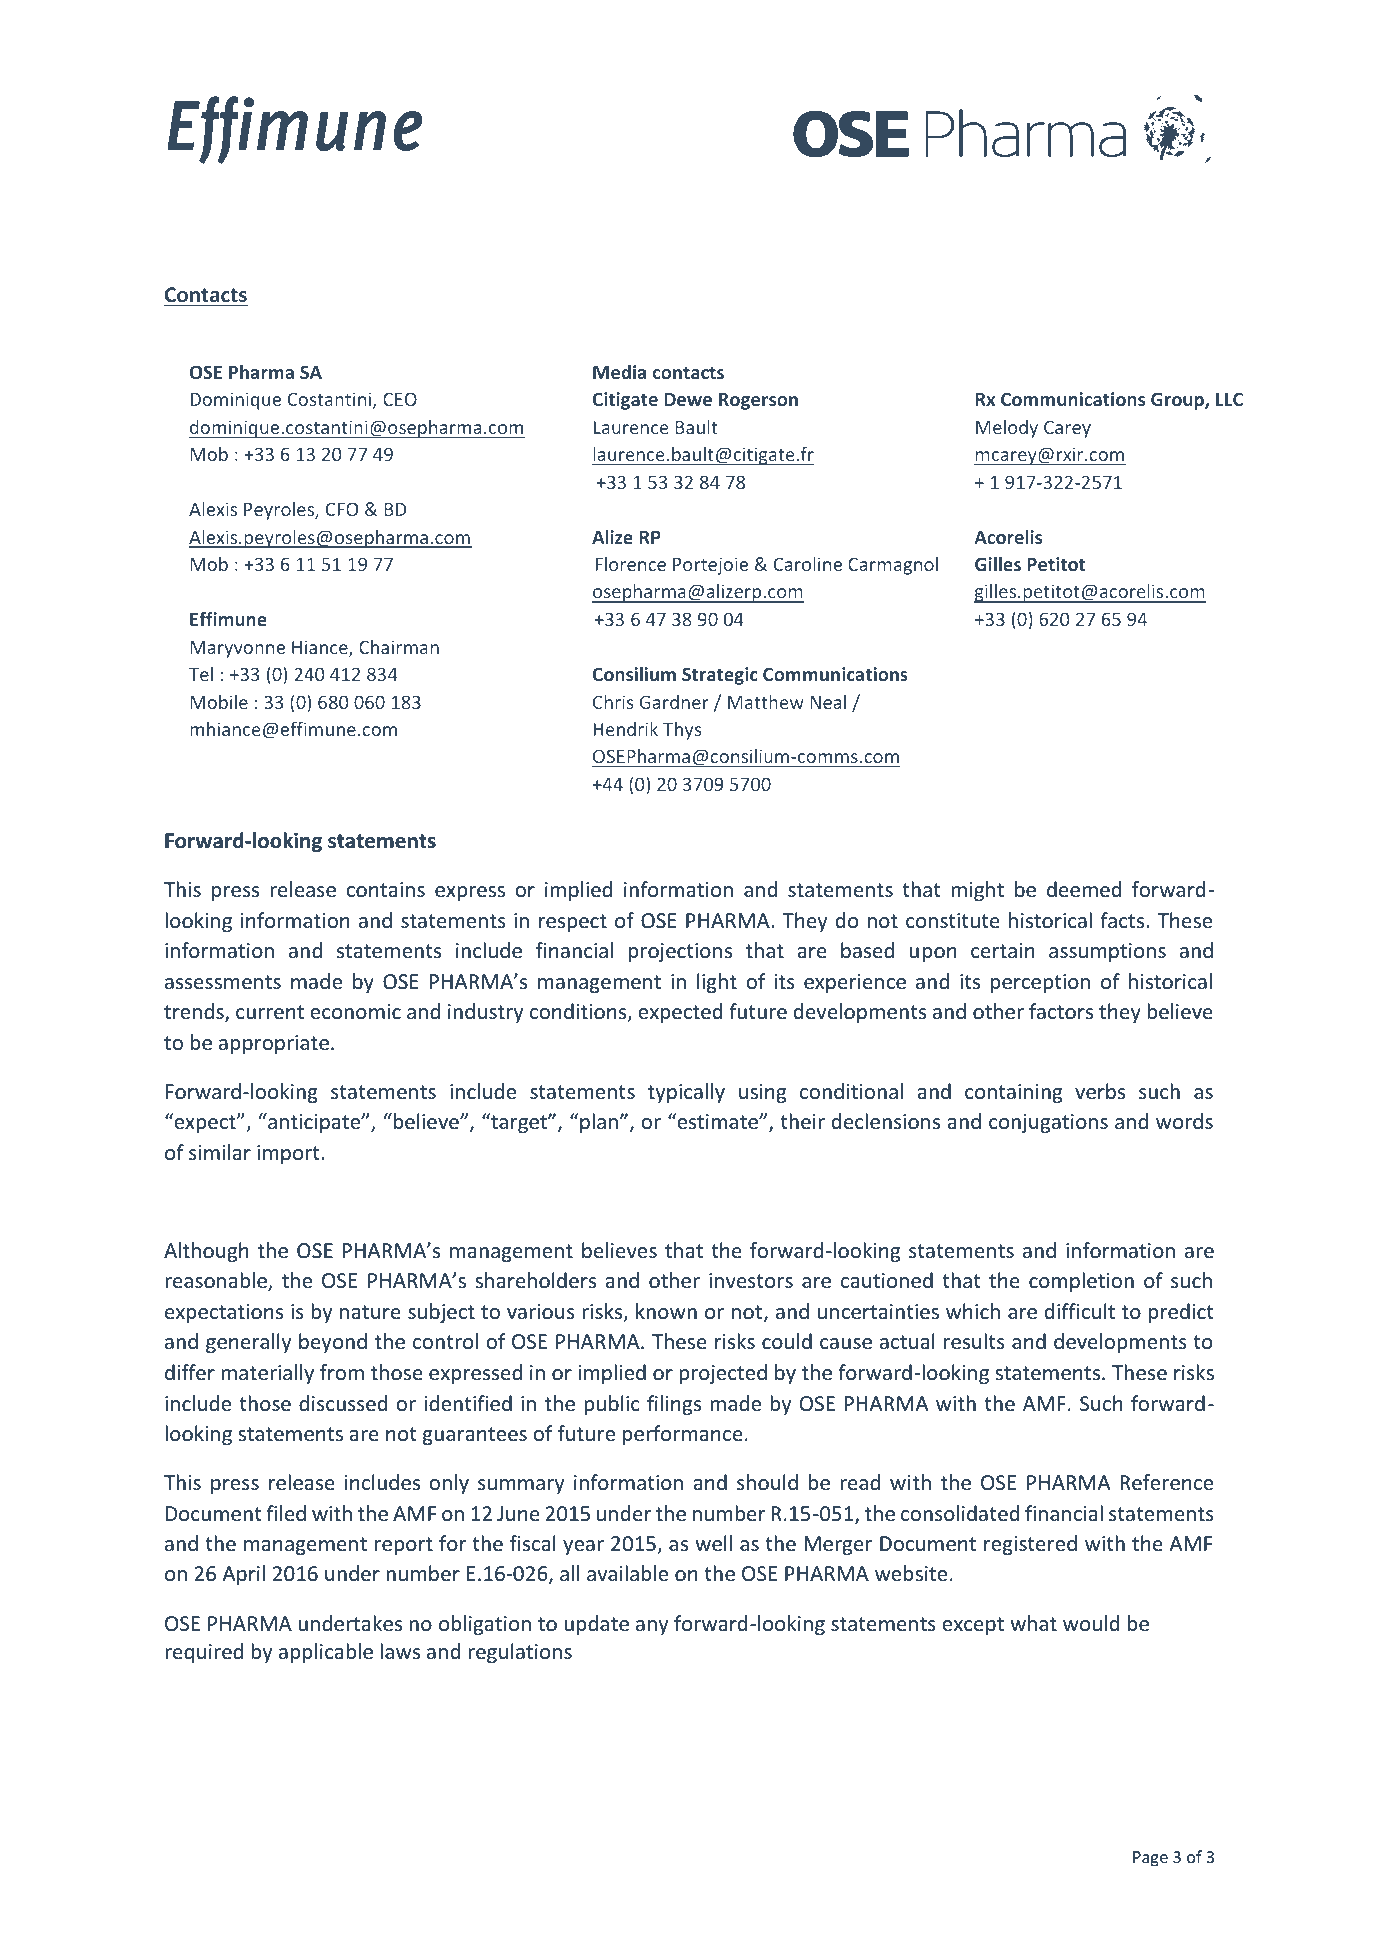 This screenshot has width=1379, height=1950. What do you see at coordinates (717, 1121) in the screenshot?
I see `estimate` at bounding box center [717, 1121].
